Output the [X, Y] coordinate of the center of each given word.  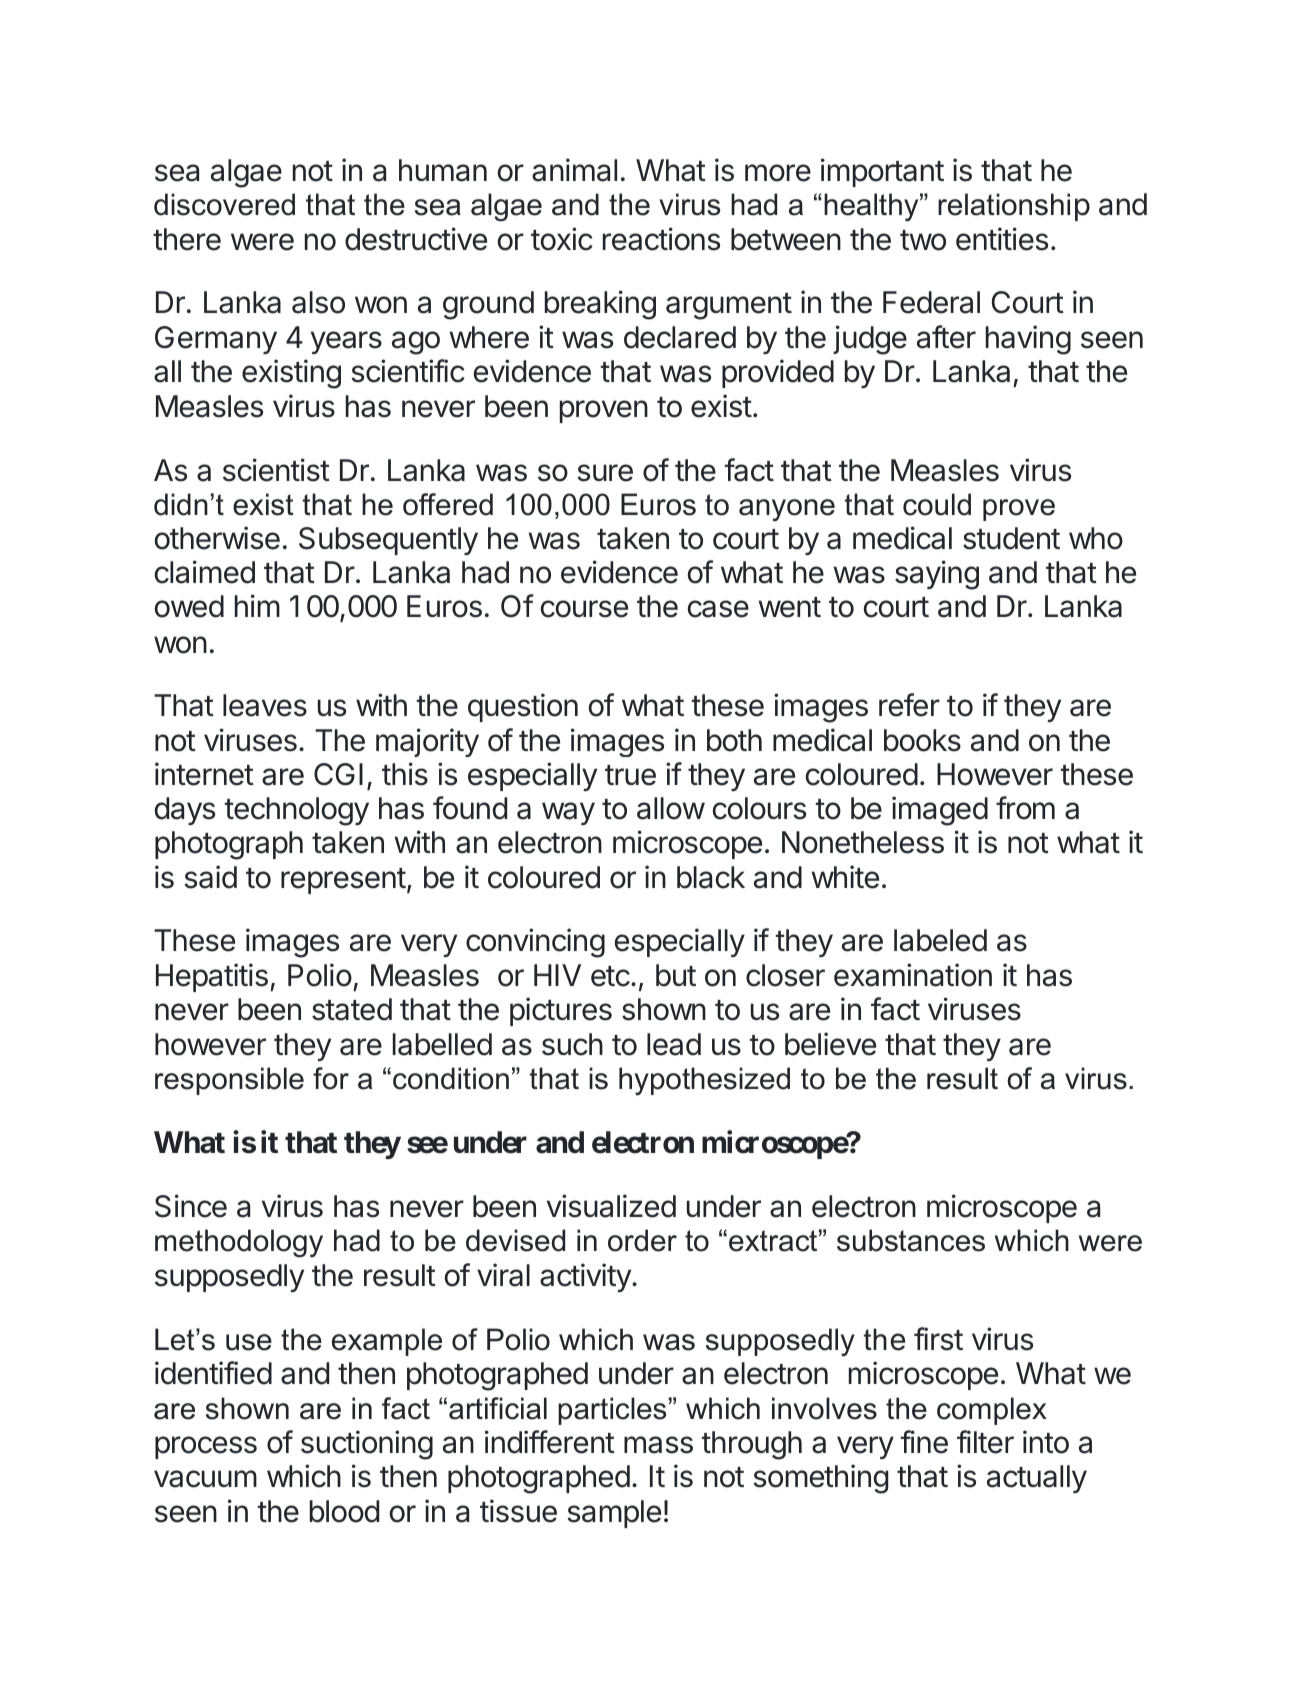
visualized [611, 1206]
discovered [224, 204]
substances [911, 1240]
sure [605, 473]
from [1025, 808]
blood [344, 1511]
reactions [661, 239]
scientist [276, 470]
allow [671, 808]
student [1011, 538]
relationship [1014, 207]
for [331, 1078]
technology [297, 811]
